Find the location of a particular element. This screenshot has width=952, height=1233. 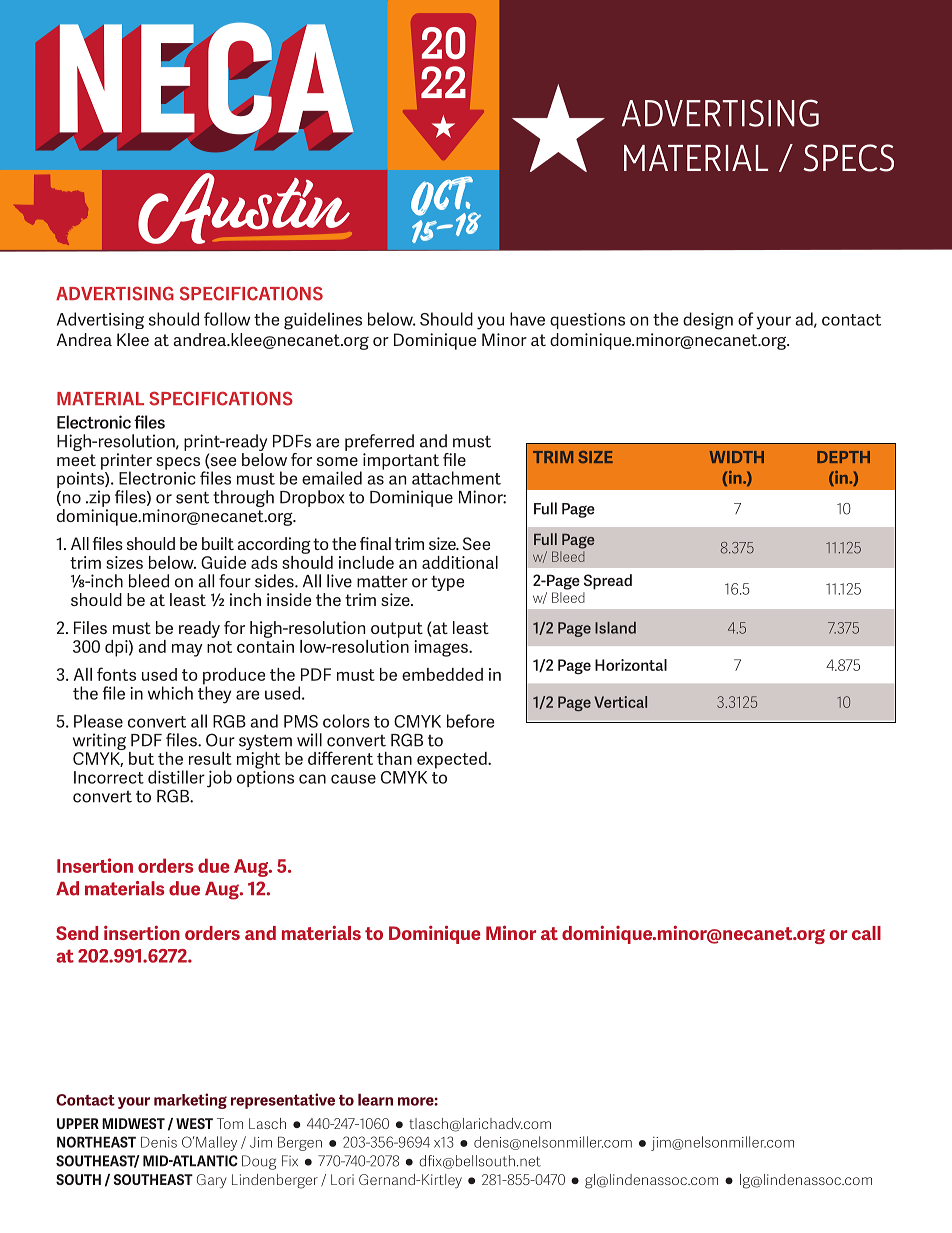

have is located at coordinates (527, 319).
